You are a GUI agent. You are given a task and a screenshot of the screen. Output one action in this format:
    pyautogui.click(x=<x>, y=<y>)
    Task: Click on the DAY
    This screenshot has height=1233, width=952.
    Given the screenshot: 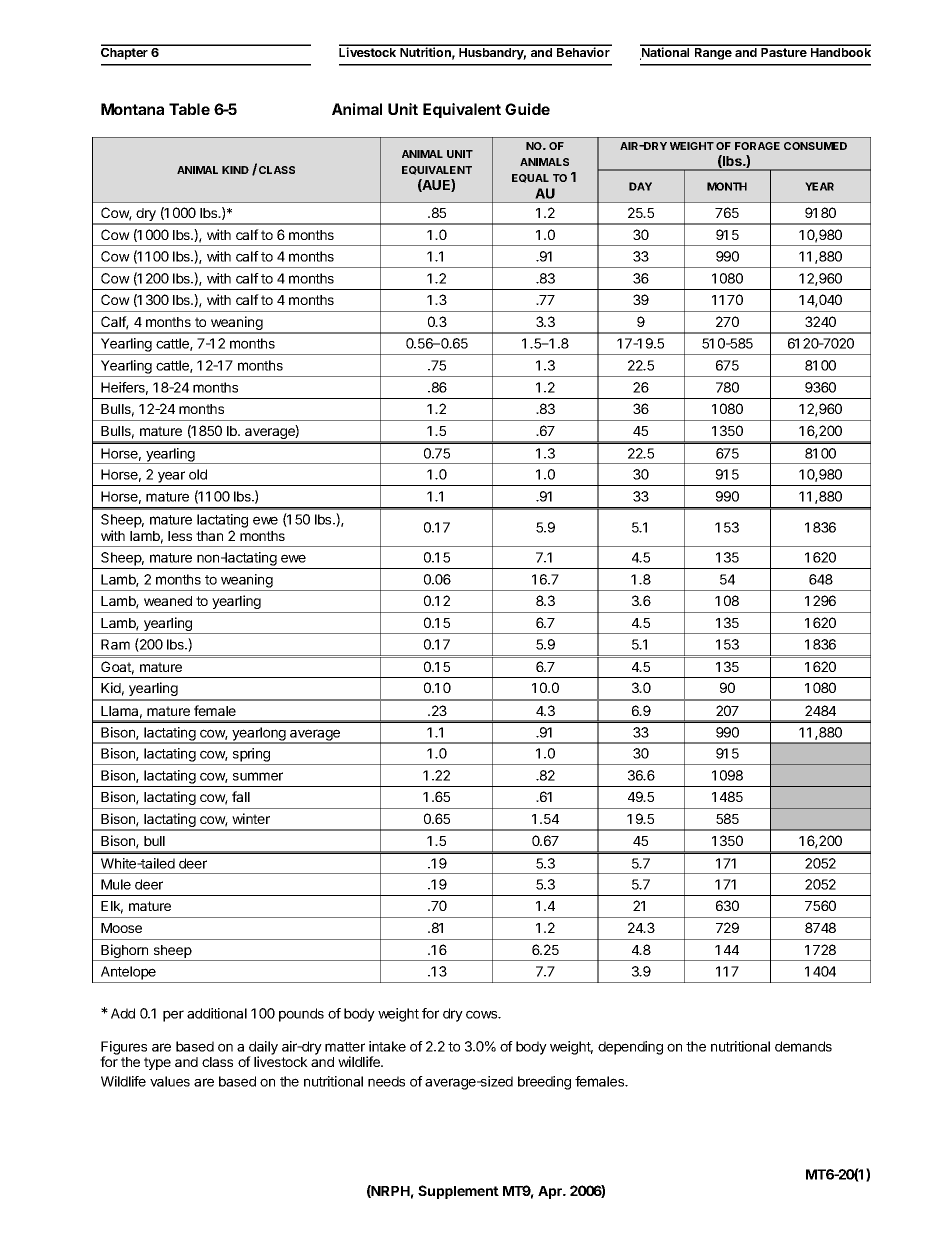 What is the action you would take?
    pyautogui.click(x=640, y=186)
